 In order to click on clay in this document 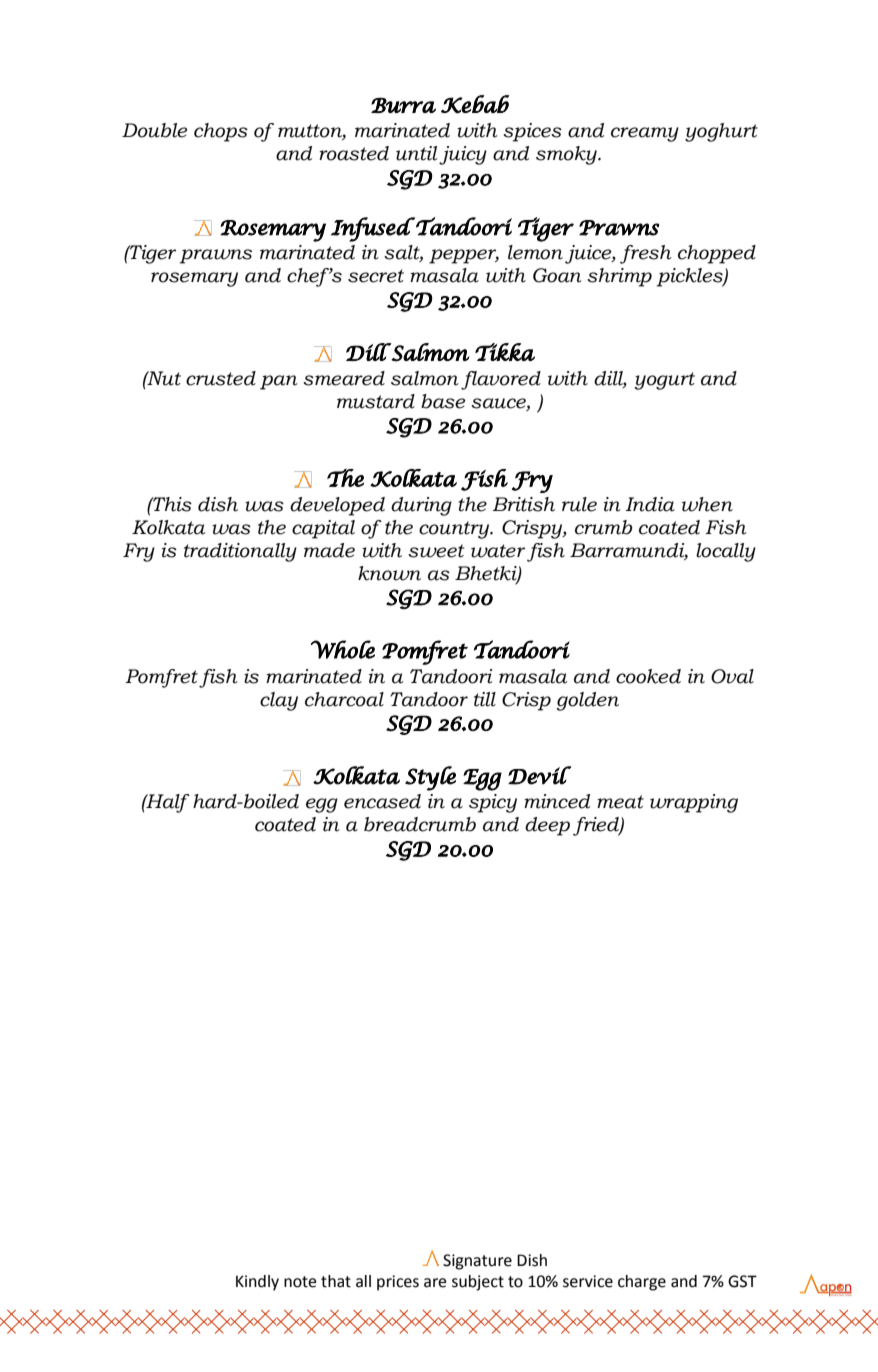, I will do `click(279, 701)`.
